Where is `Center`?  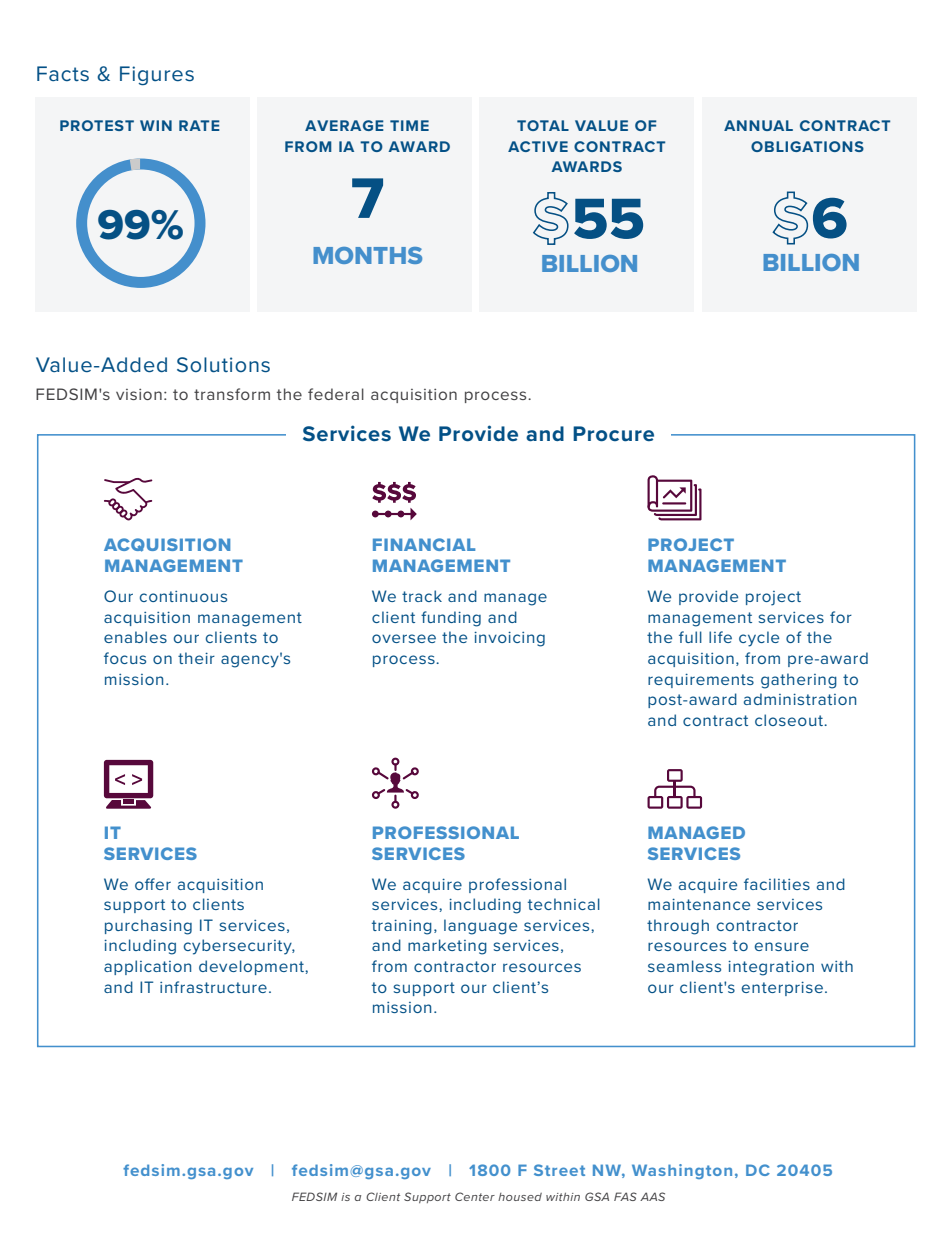
Center is located at coordinates (475, 1196).
